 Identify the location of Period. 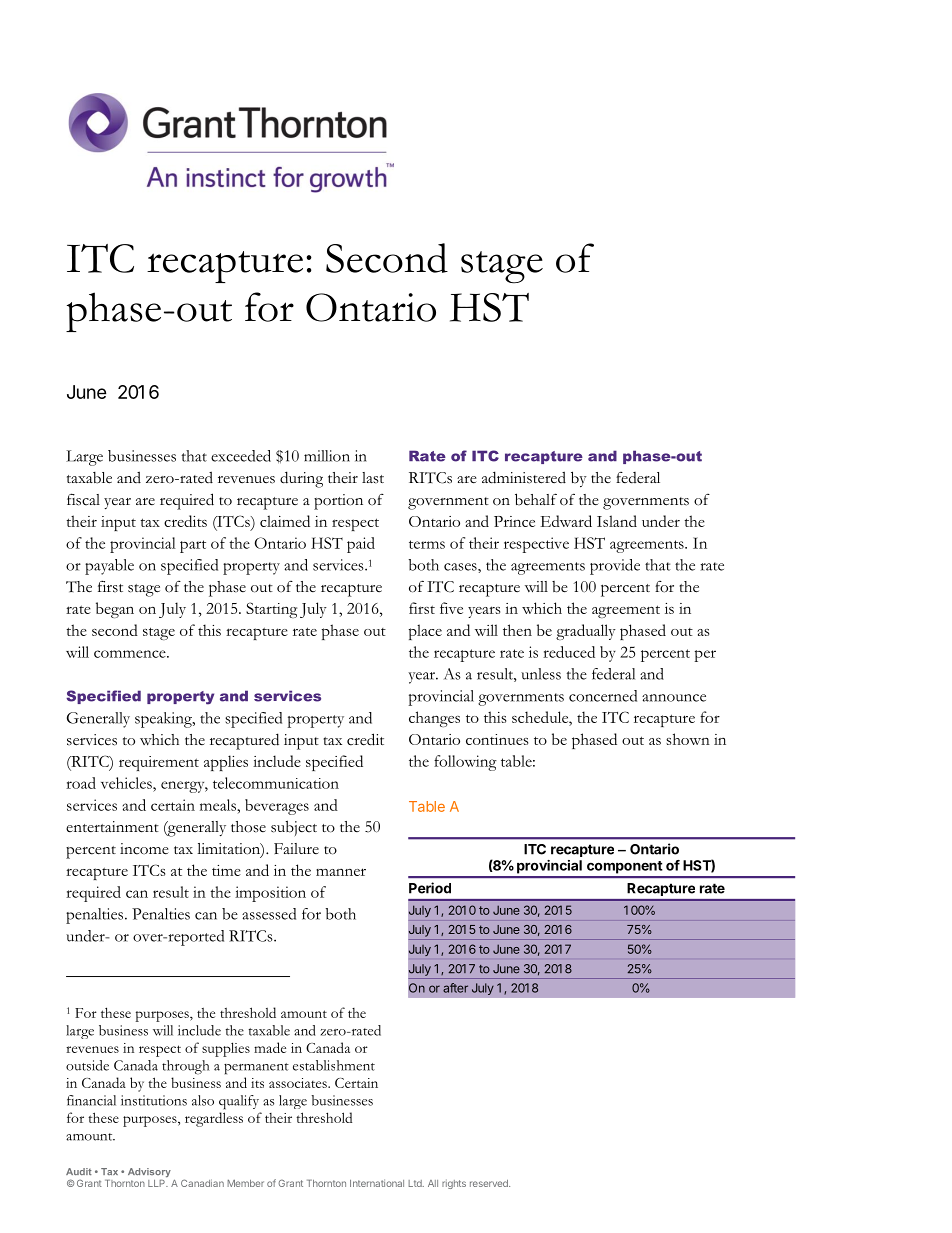
(430, 888).
